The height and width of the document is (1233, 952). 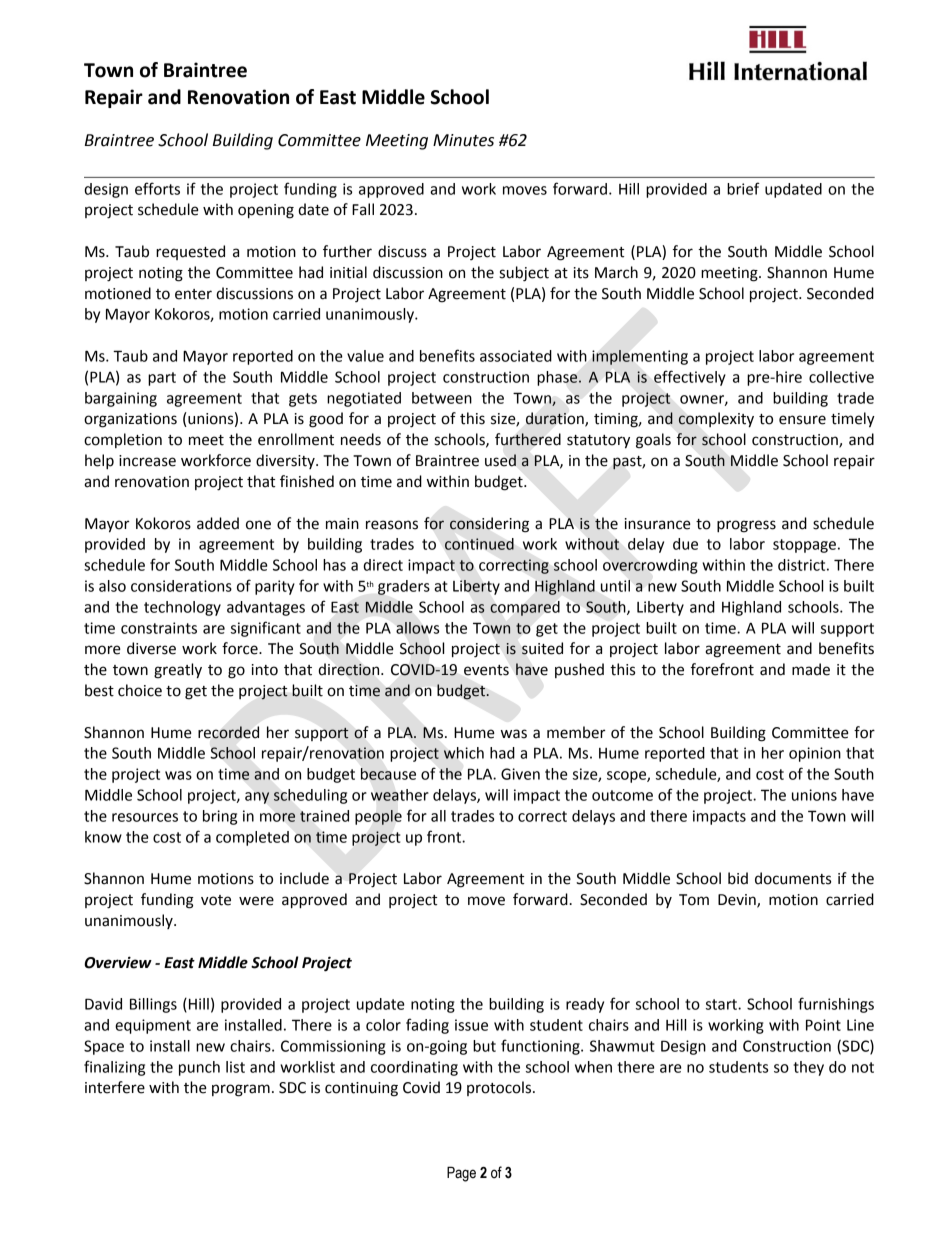 I want to click on ensure, so click(x=802, y=420).
